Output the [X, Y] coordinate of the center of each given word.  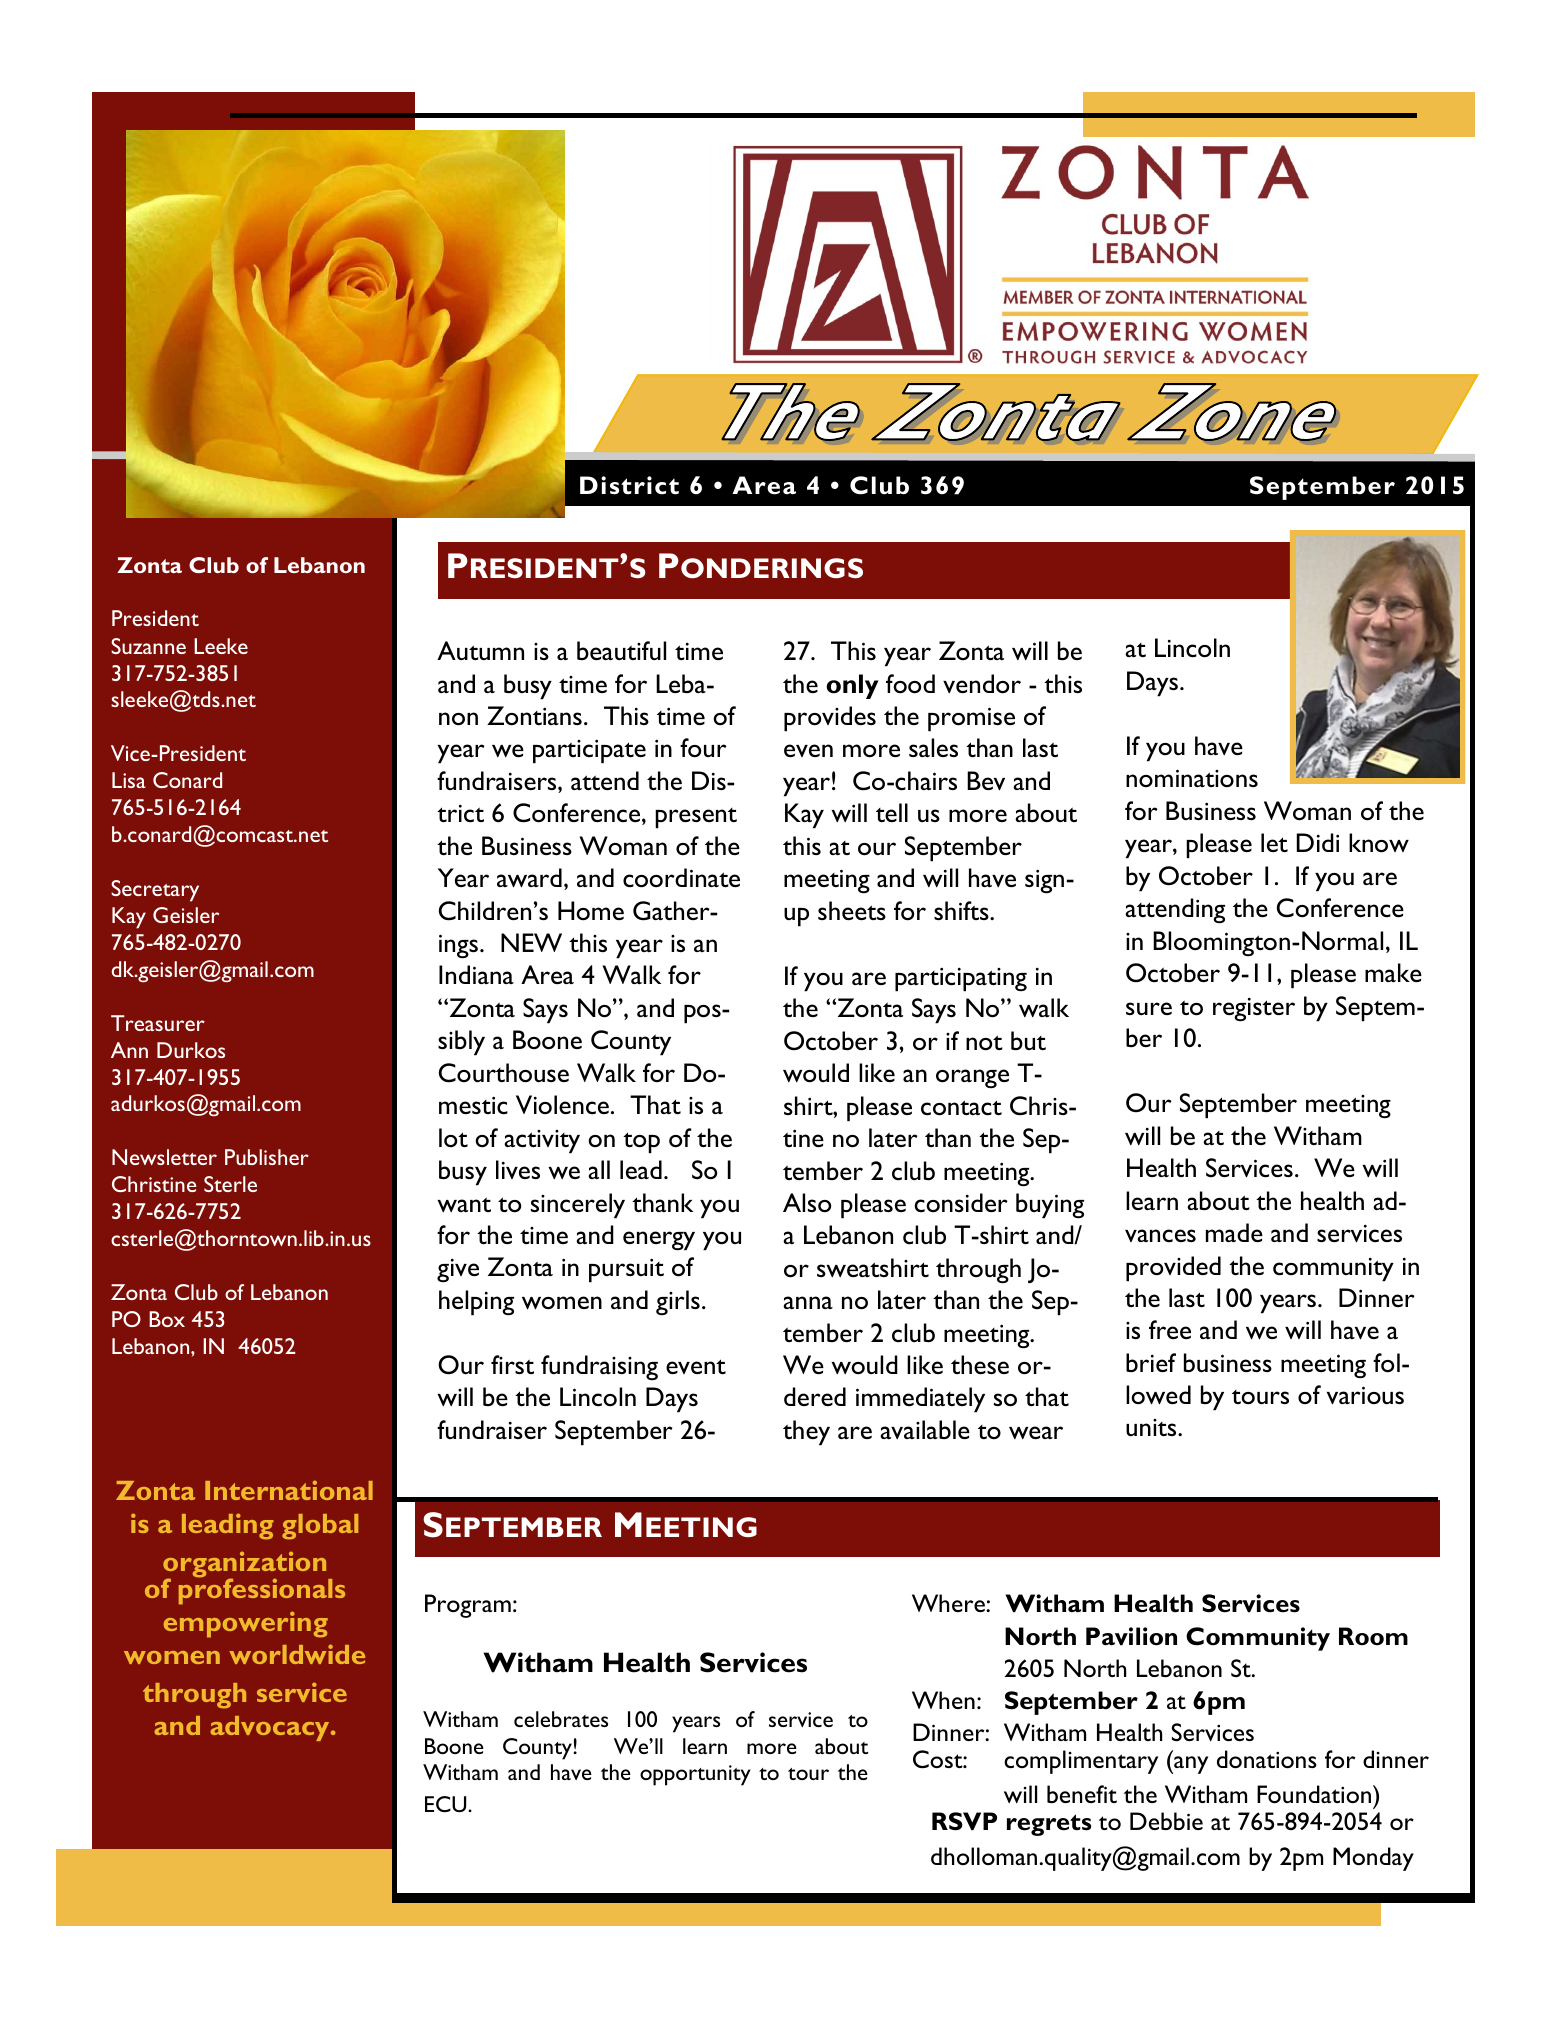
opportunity [695, 1775]
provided [1173, 1269]
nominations [1192, 778]
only [852, 686]
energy [659, 1241]
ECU [447, 1804]
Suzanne [148, 646]
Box [167, 1319]
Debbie [1166, 1821]
